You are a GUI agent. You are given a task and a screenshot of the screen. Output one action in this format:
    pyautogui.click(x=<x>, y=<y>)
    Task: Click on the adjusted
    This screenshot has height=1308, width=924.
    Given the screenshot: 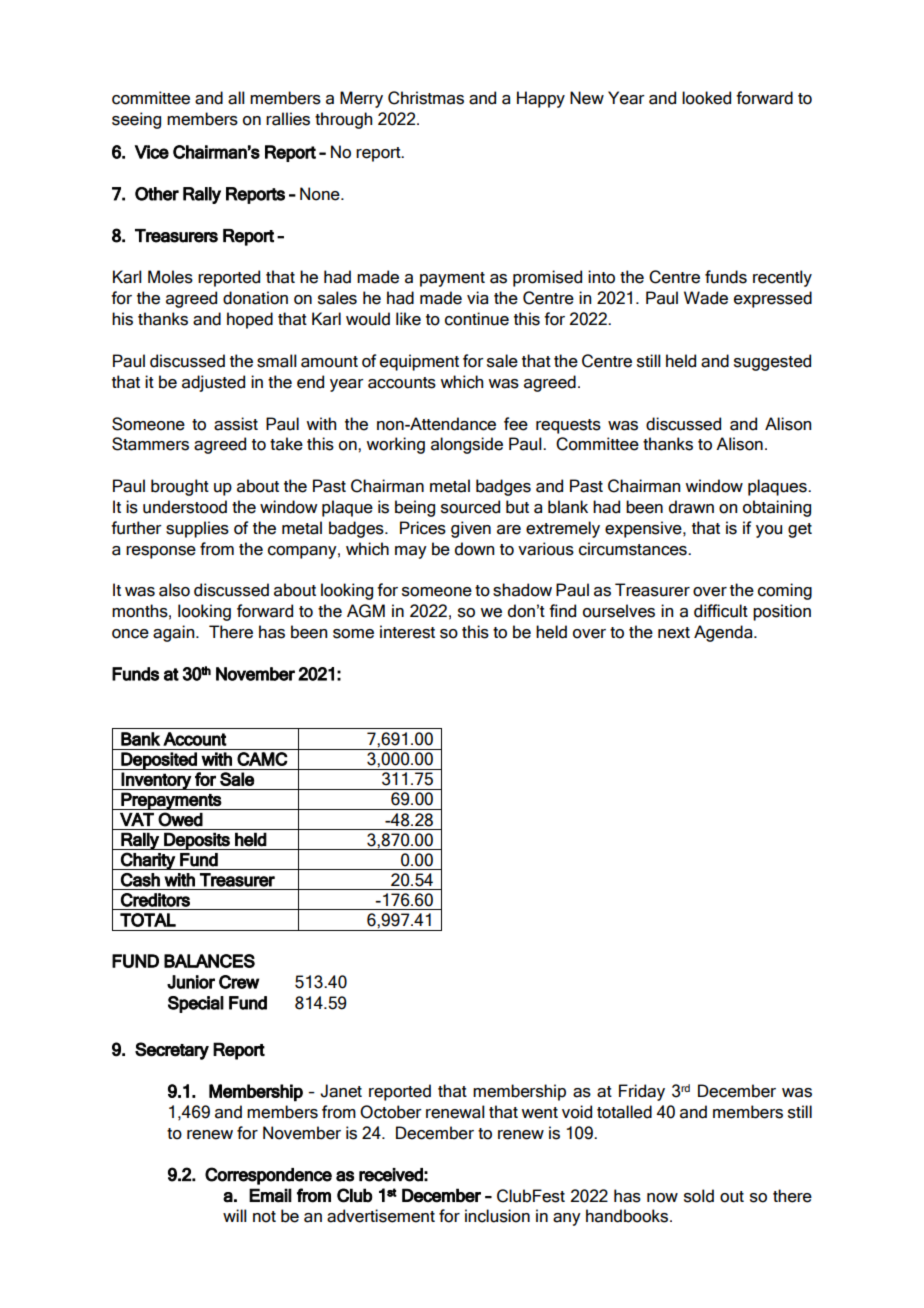 What is the action you would take?
    pyautogui.click(x=213, y=383)
